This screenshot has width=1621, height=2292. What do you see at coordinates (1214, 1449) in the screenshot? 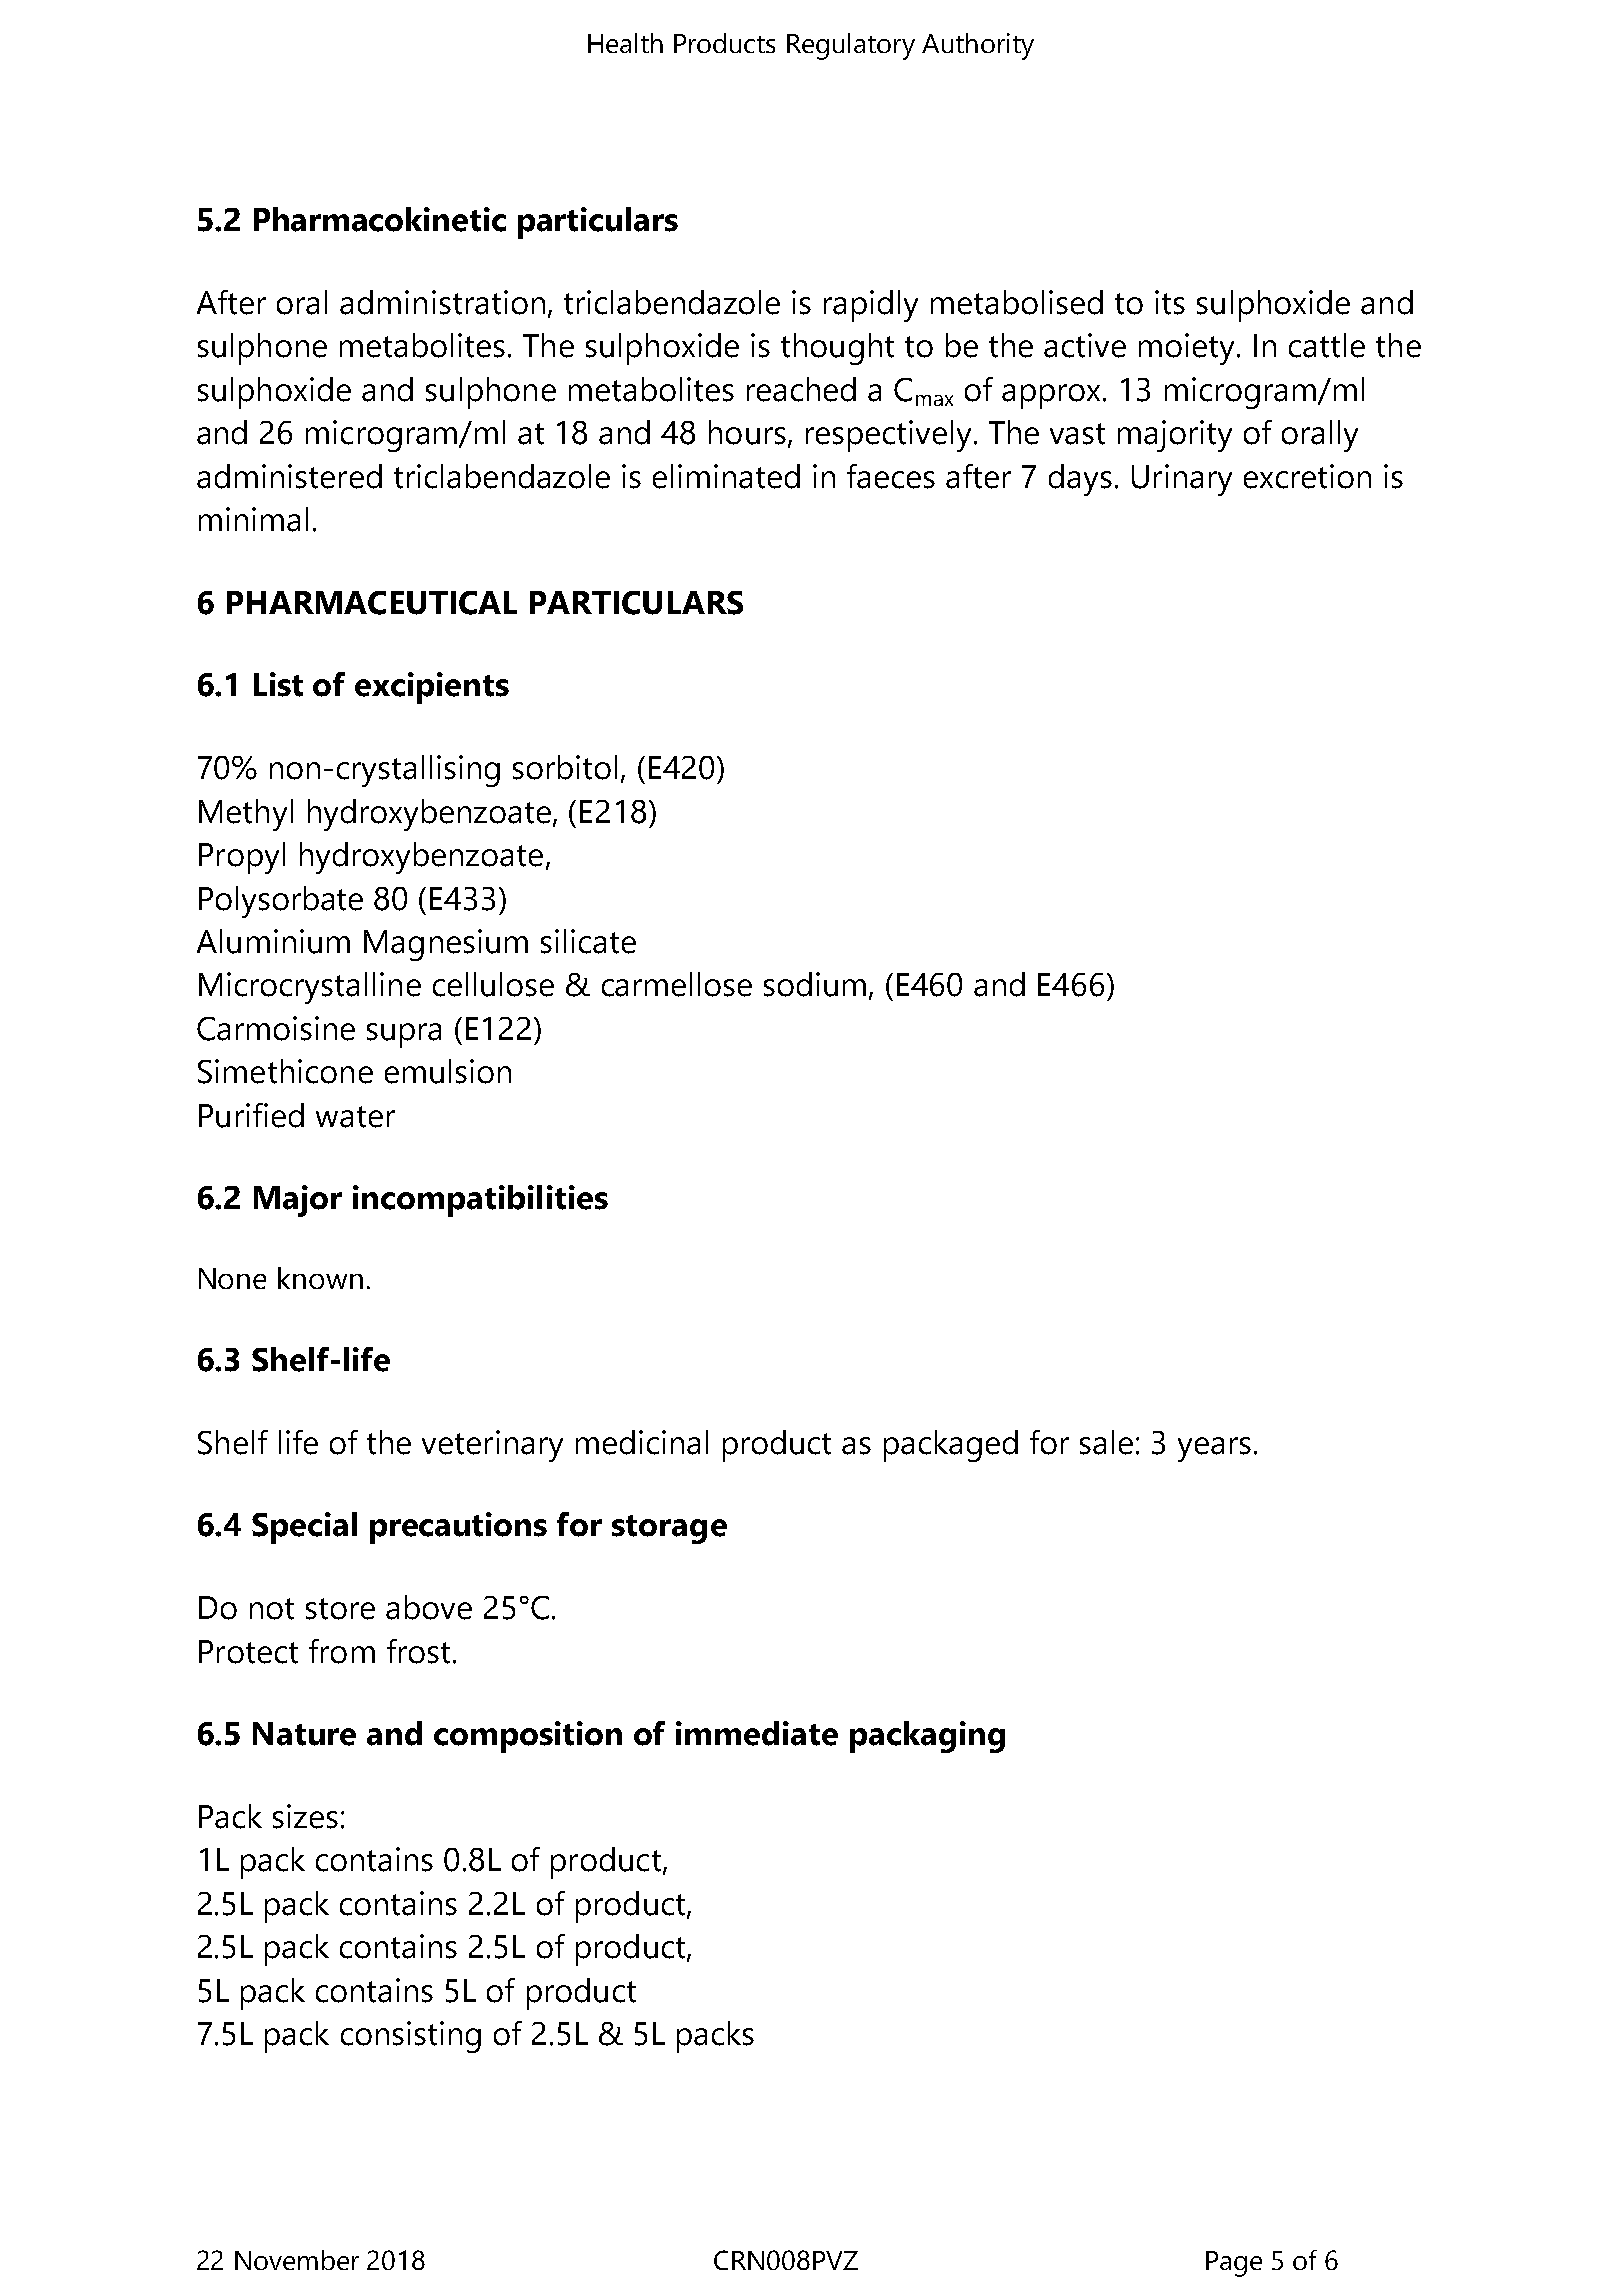
I see `years` at bounding box center [1214, 1449].
